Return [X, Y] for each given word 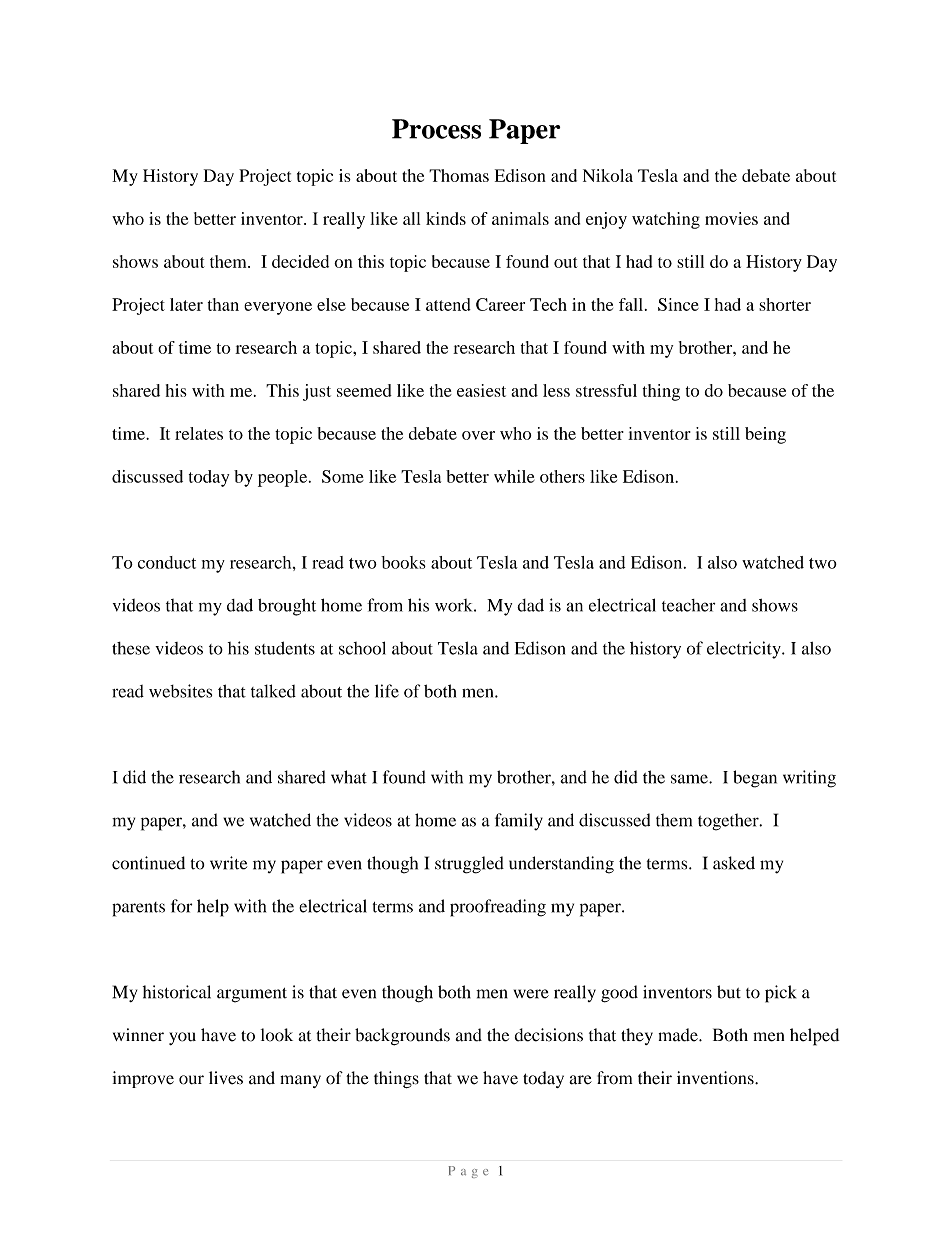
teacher [688, 605]
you [182, 1038]
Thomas [459, 175]
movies [731, 218]
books [403, 562]
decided [300, 261]
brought [287, 607]
